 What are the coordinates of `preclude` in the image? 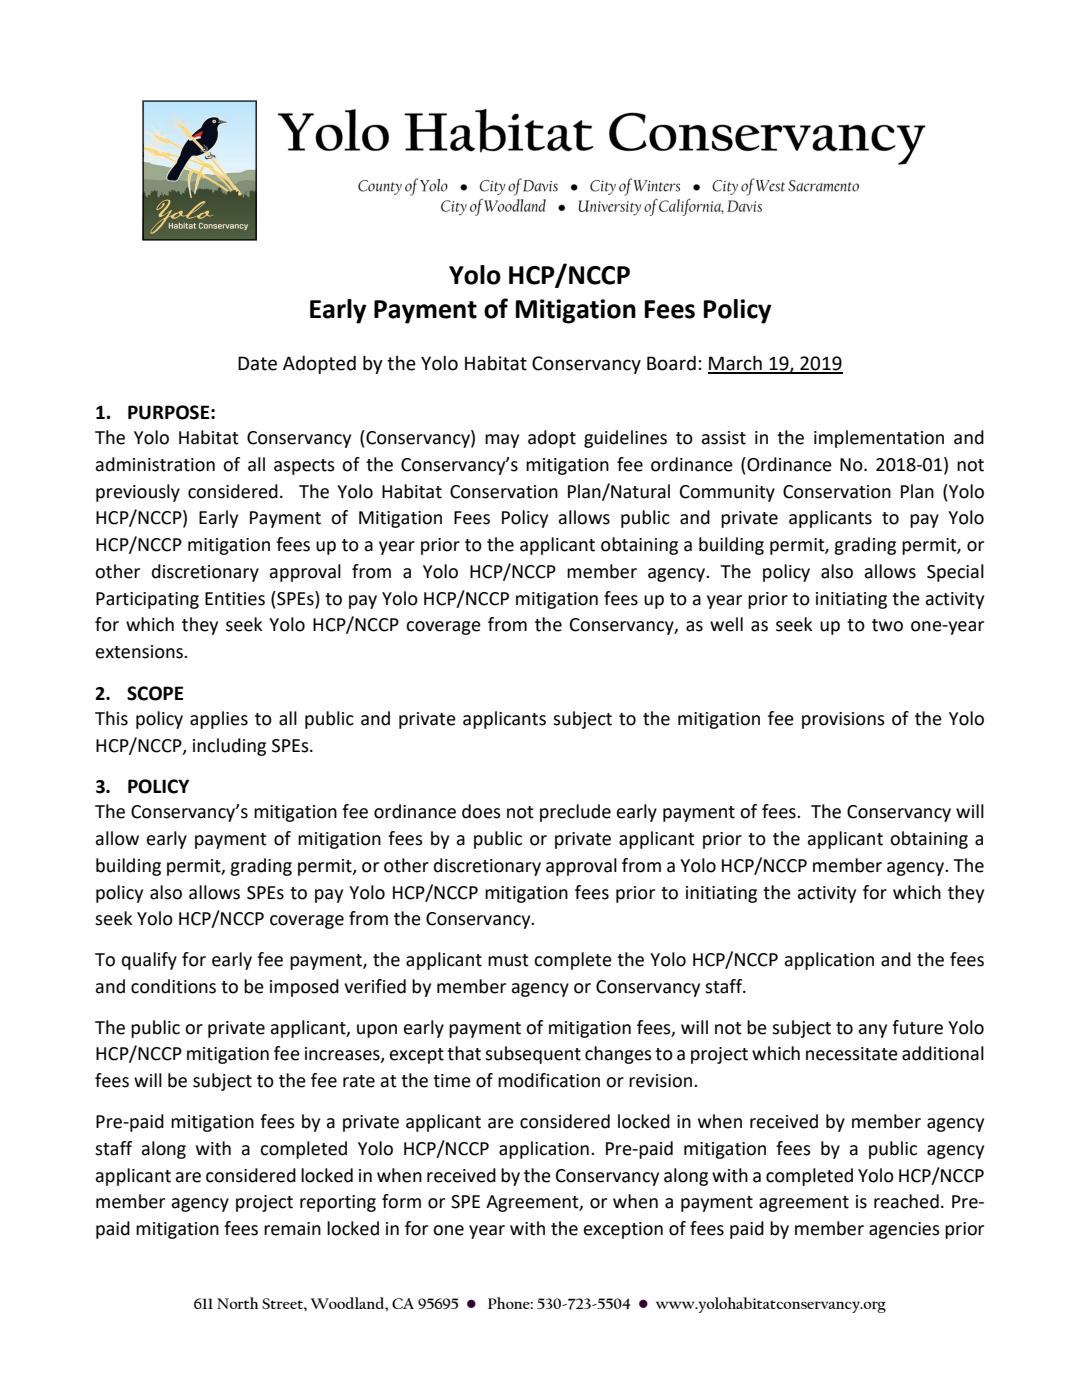 It's located at (575, 813).
